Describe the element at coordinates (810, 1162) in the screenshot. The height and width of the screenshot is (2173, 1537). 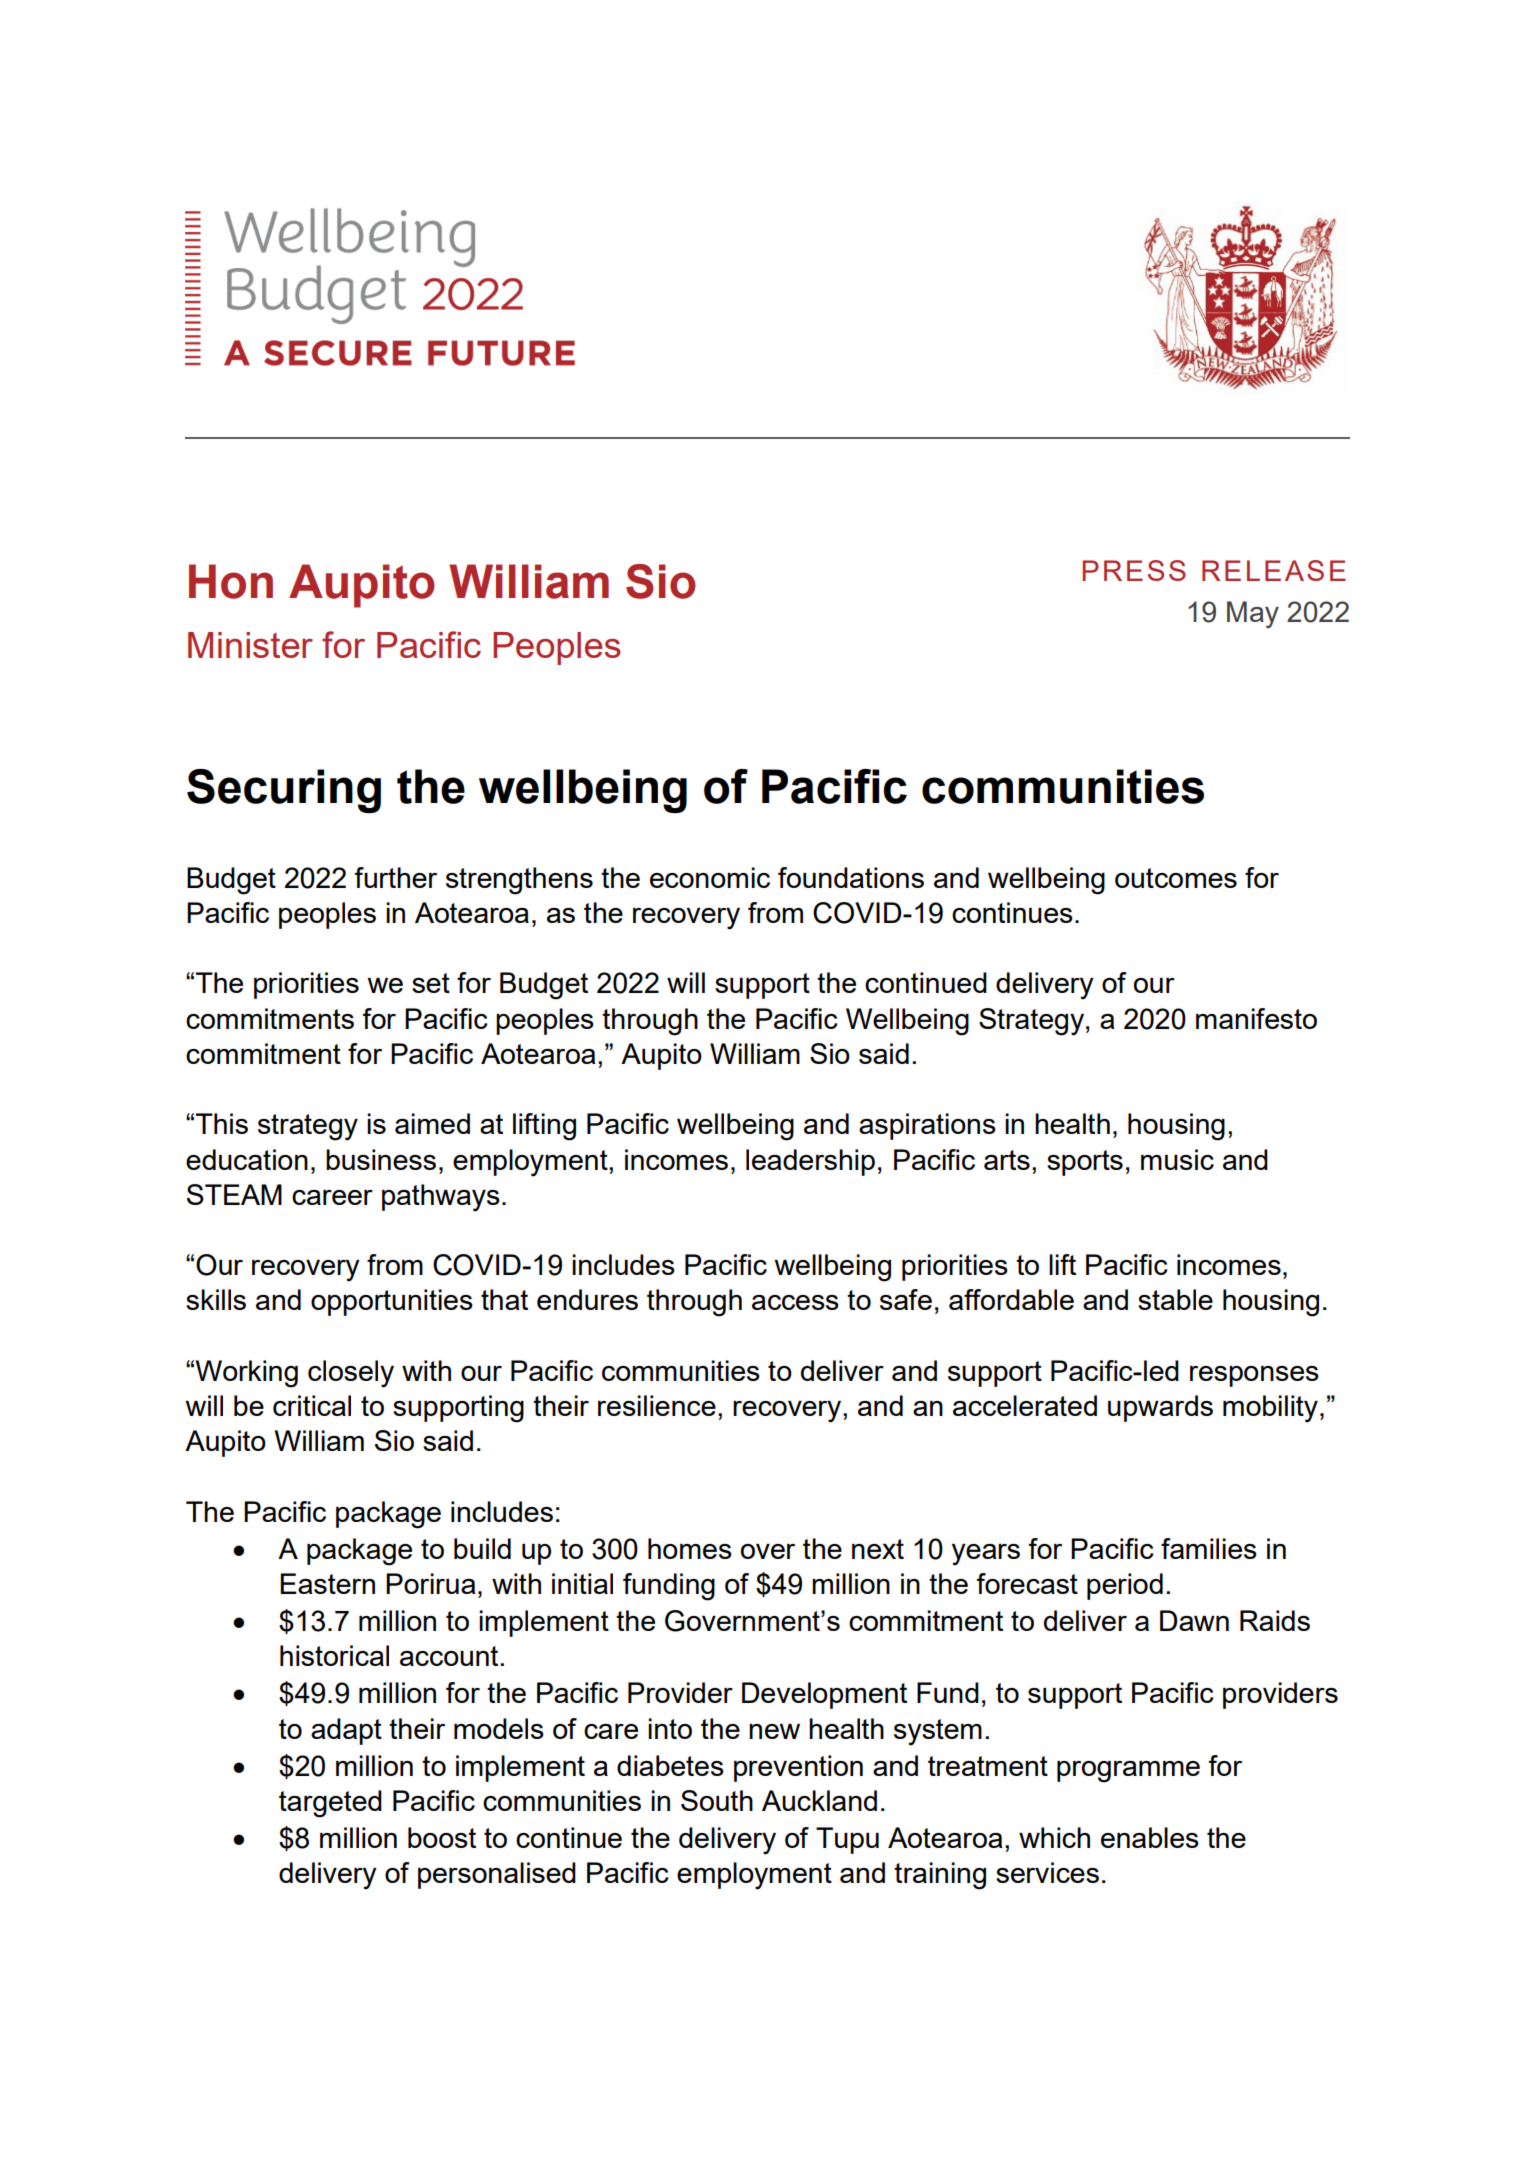
I see `leadership` at that location.
